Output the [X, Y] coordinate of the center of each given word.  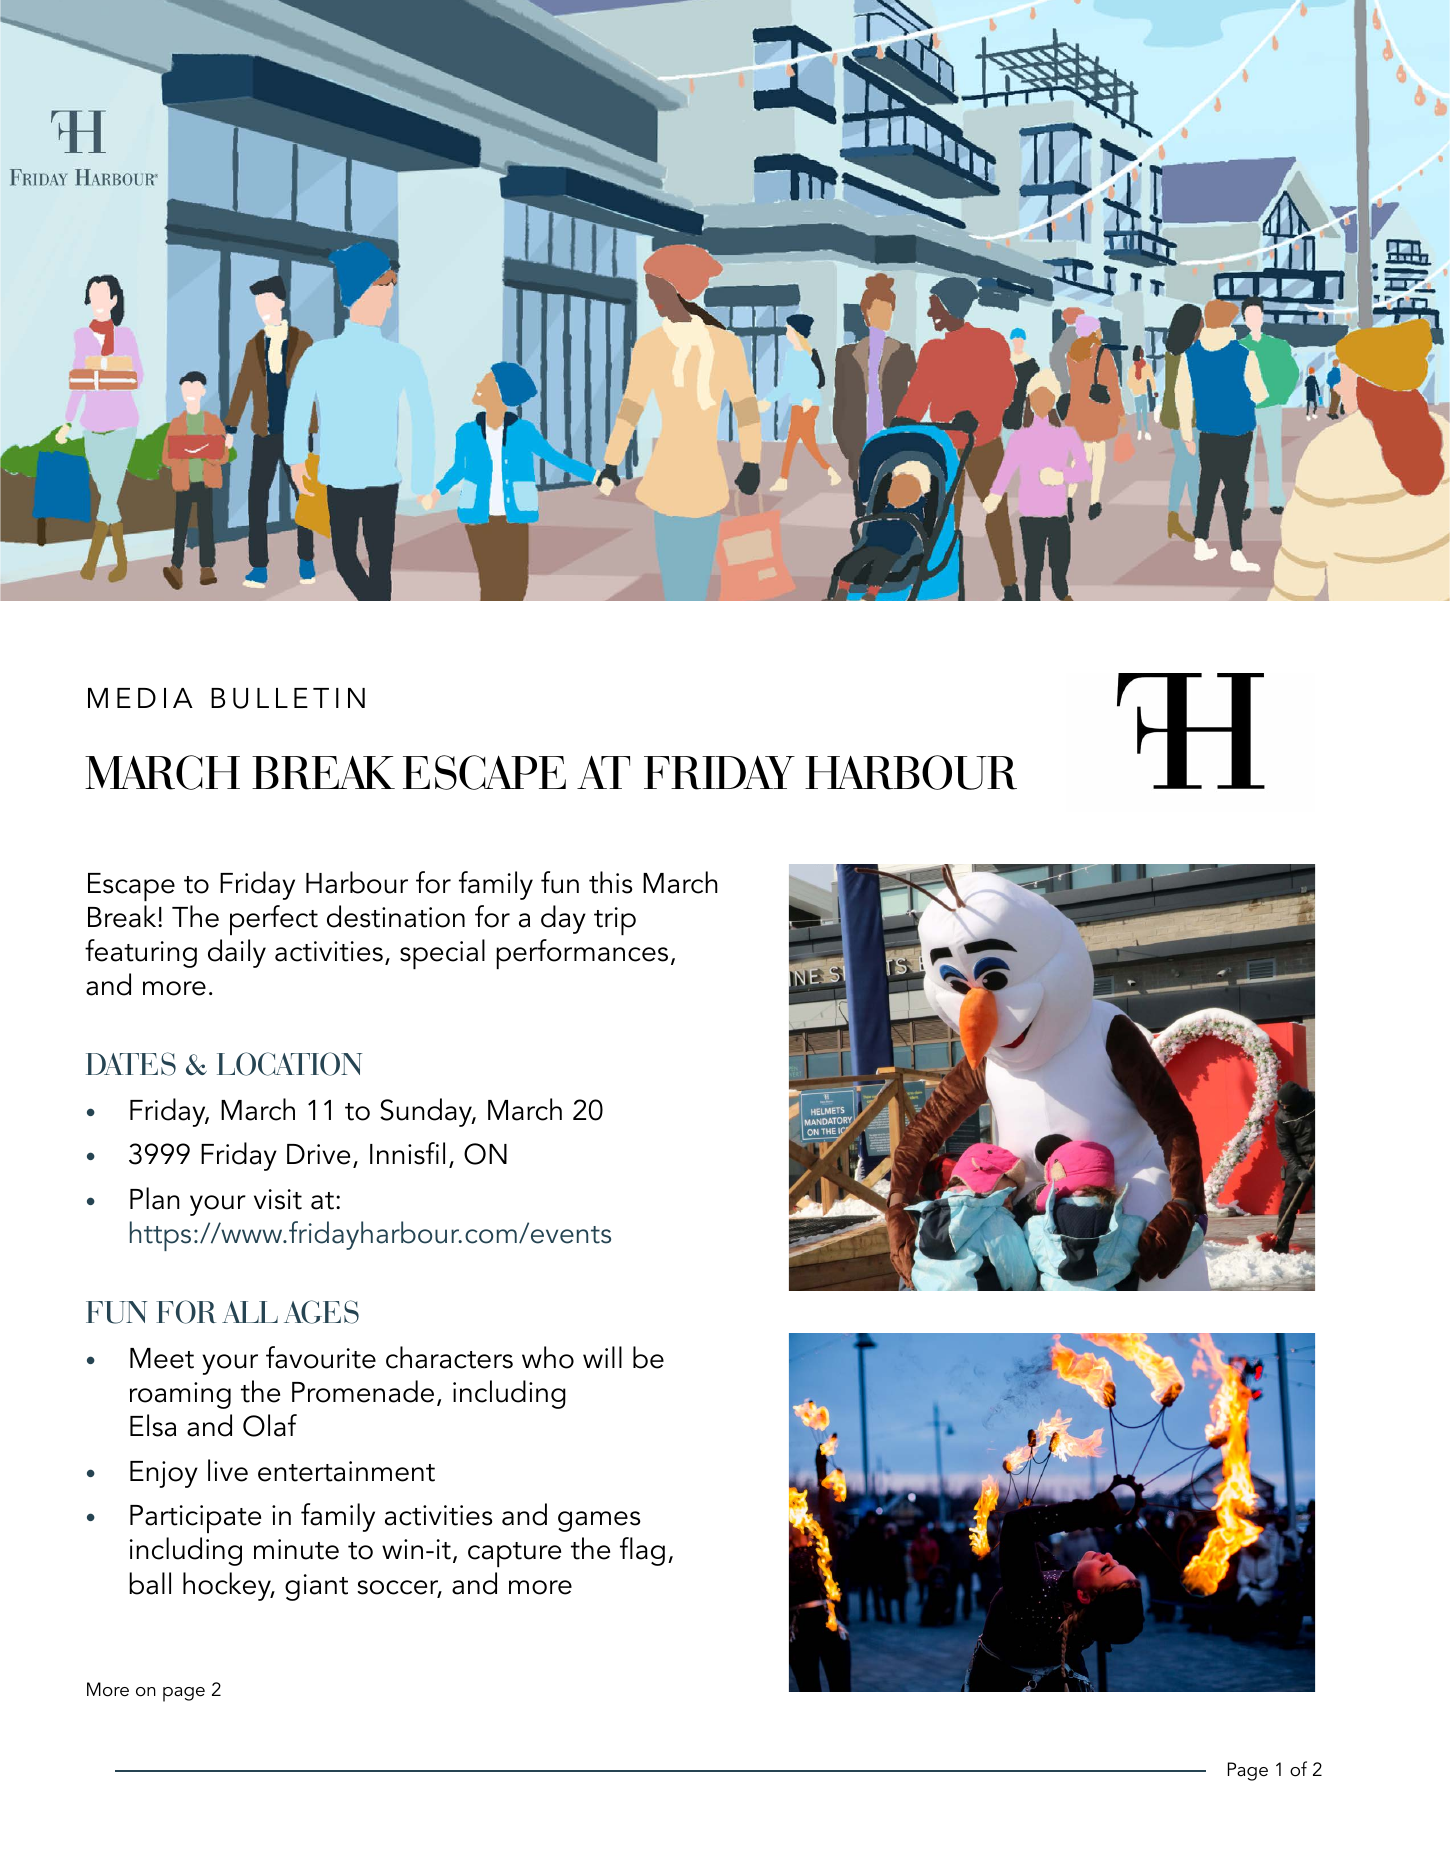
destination [396, 916]
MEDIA [140, 698]
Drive [318, 1154]
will [602, 1357]
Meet [162, 1358]
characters [449, 1357]
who [548, 1357]
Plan [155, 1198]
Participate [195, 1519]
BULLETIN [288, 698]
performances [582, 954]
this [611, 882]
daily [237, 953]
